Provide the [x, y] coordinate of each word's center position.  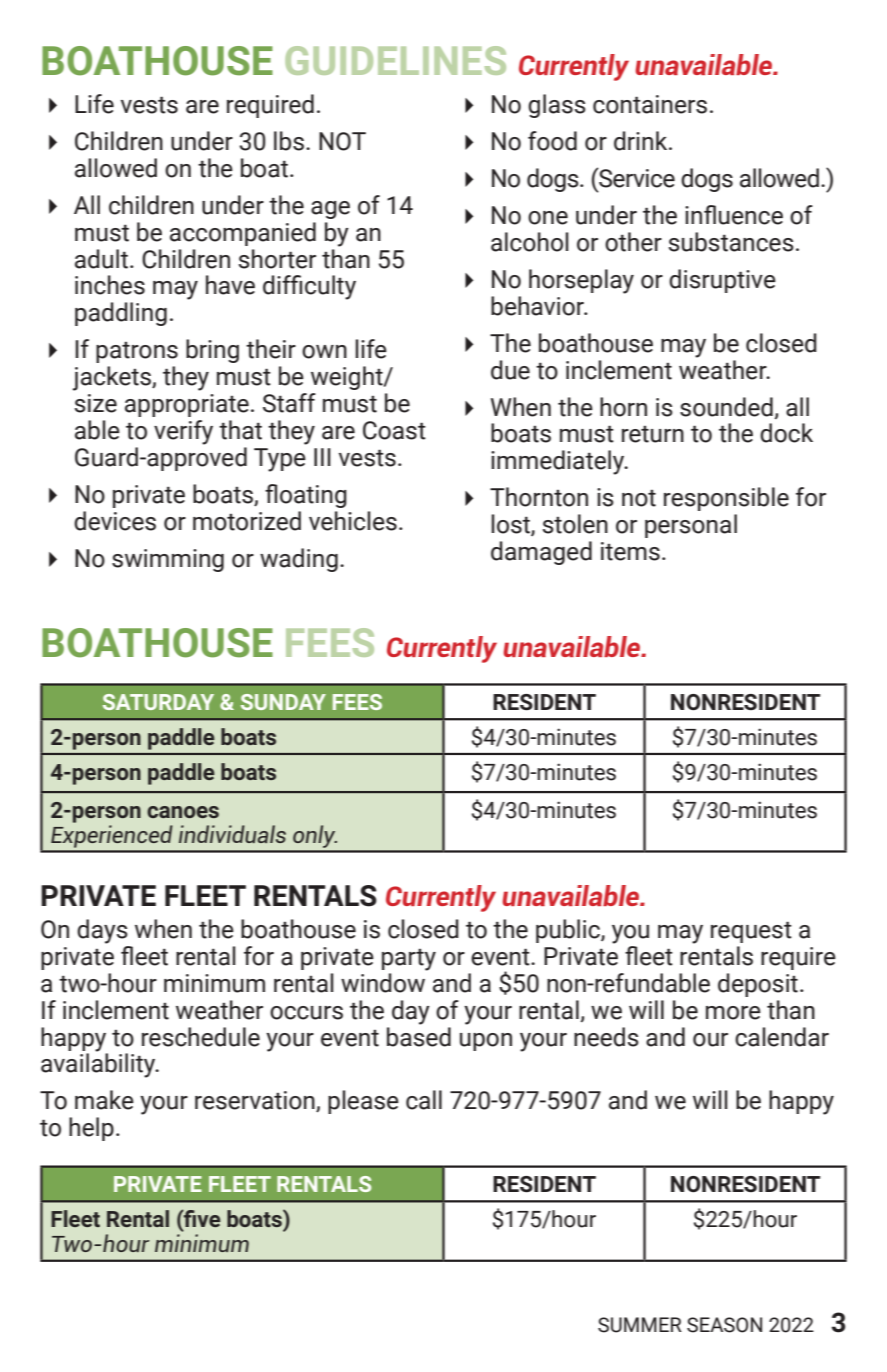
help [91, 1129]
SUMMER [640, 1325]
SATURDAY [158, 702]
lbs [289, 141]
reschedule [201, 1037]
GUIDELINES [395, 60]
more [733, 1013]
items [630, 551]
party [409, 960]
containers [650, 104]
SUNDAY [283, 702]
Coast [394, 430]
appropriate [187, 405]
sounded [726, 407]
